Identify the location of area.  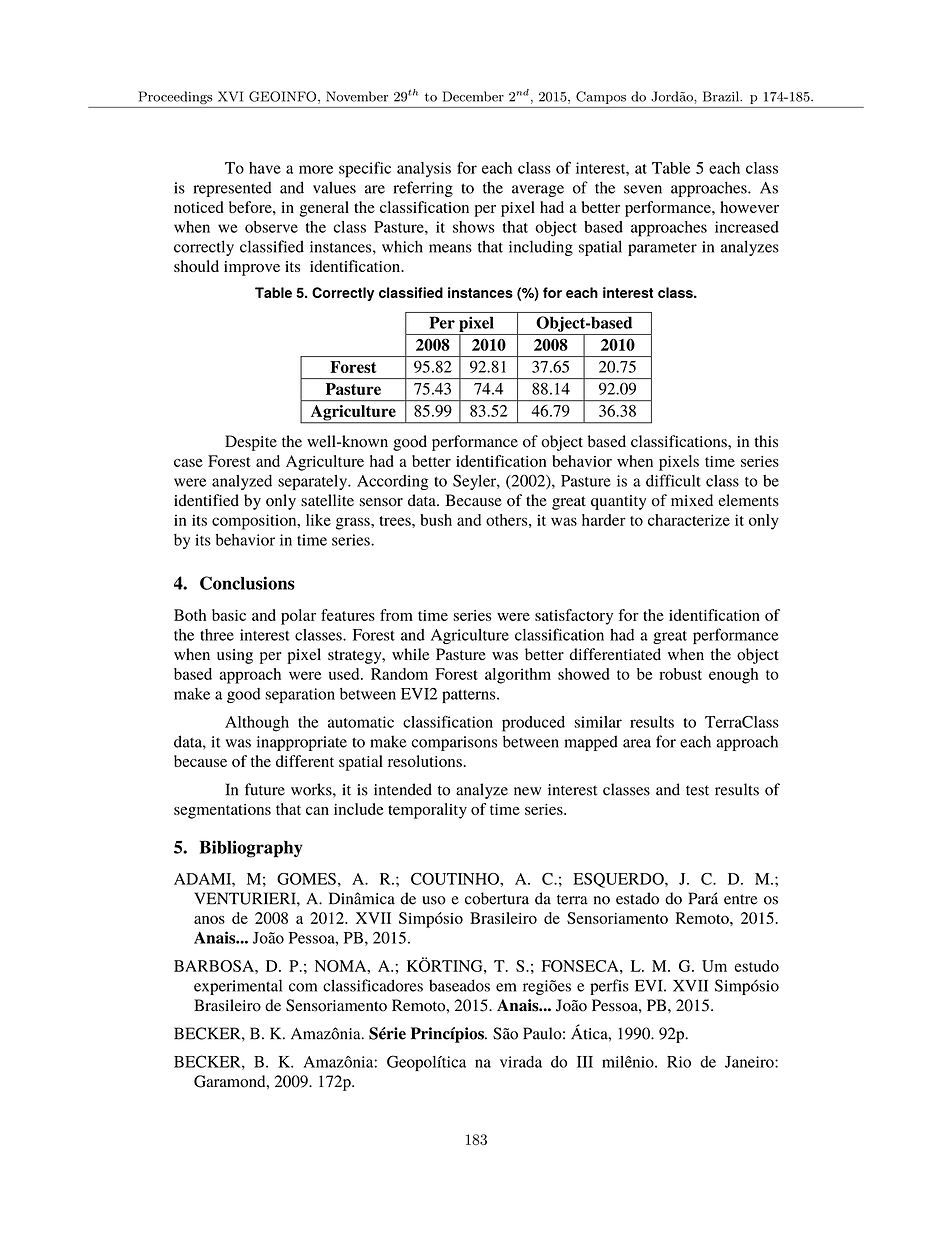
(637, 743).
